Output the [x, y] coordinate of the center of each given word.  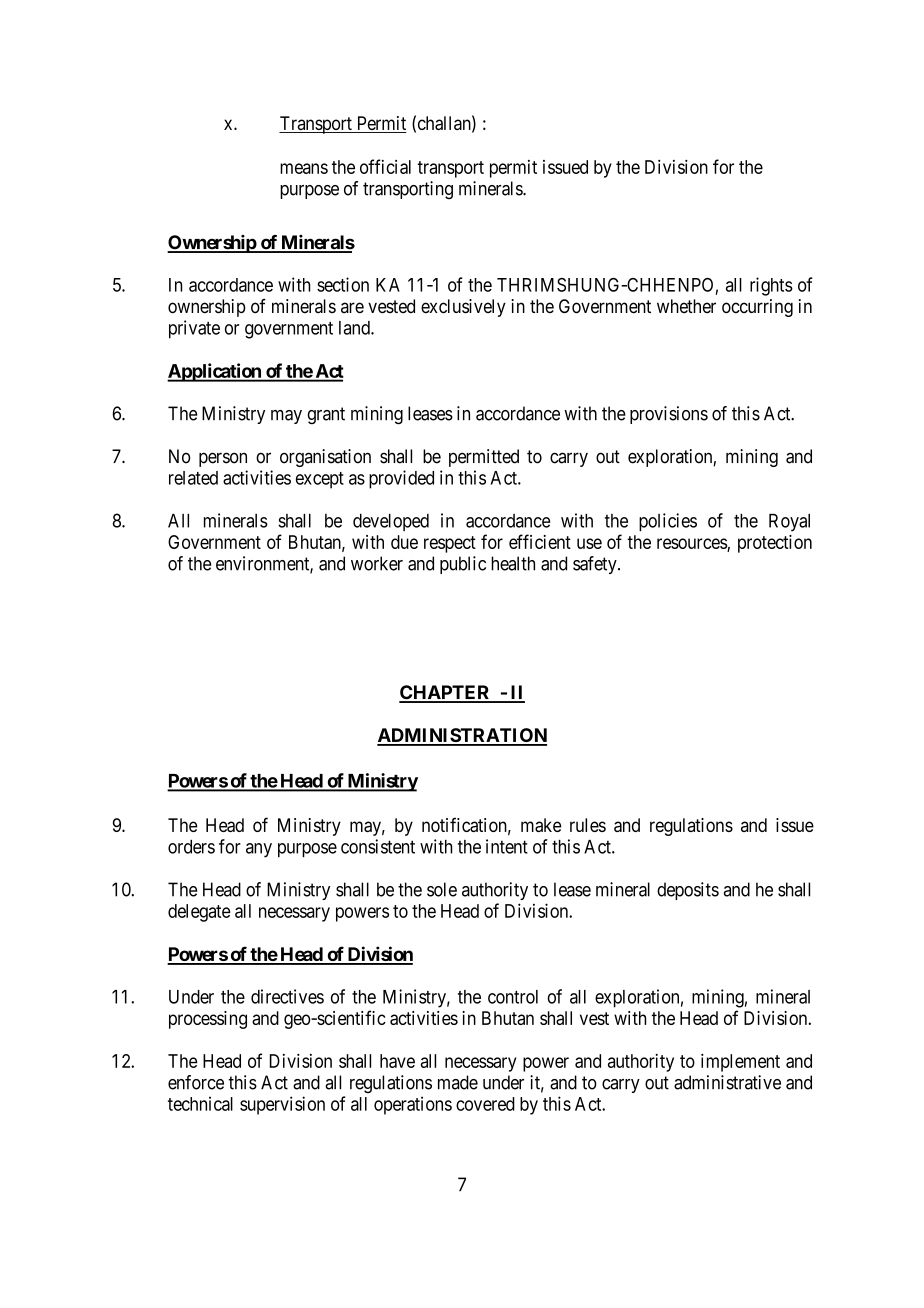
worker [377, 563]
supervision [282, 1105]
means [304, 168]
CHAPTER [446, 693]
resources [692, 543]
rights [771, 286]
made [458, 1082]
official [385, 166]
